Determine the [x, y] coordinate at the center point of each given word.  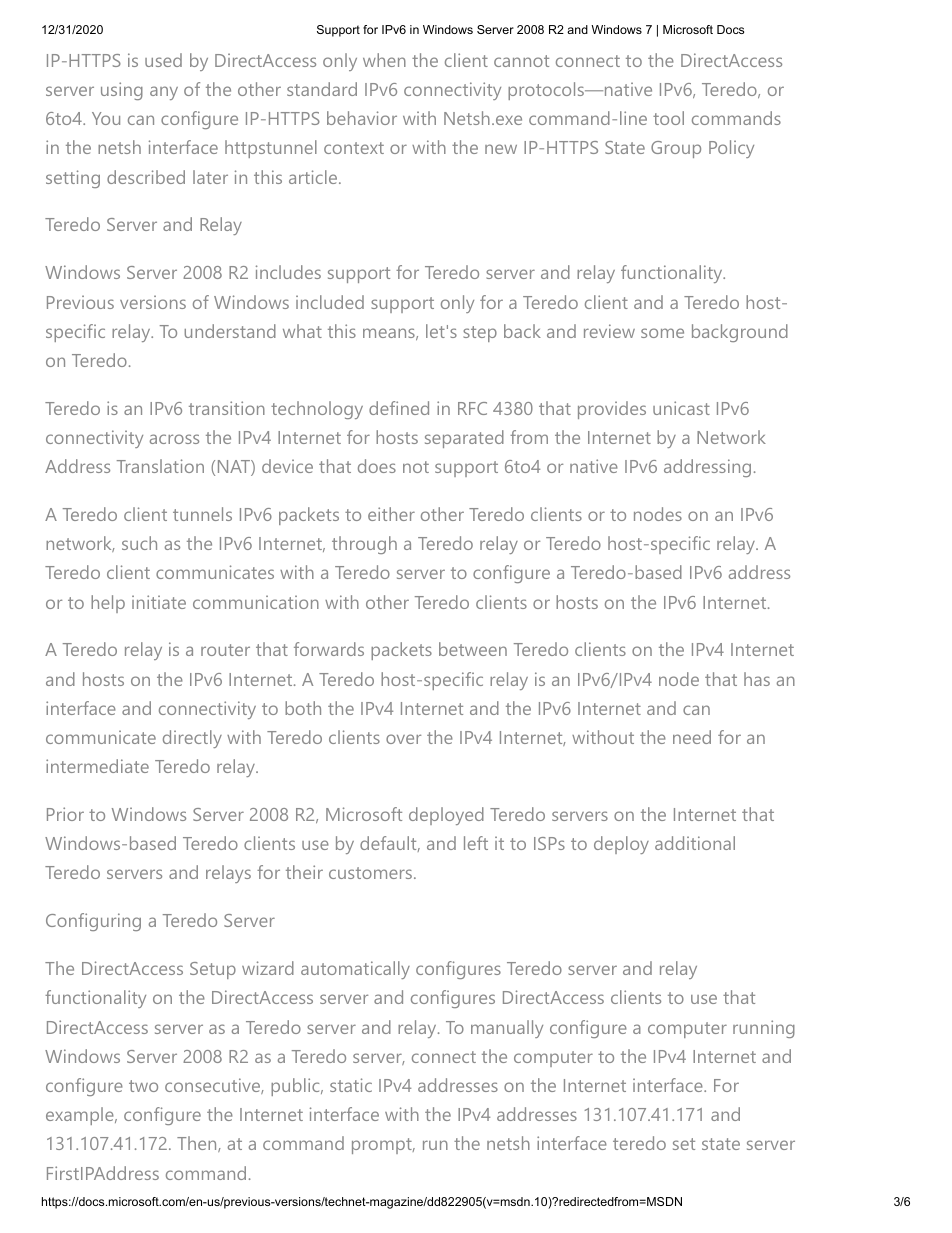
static [351, 1085]
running [764, 1029]
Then [198, 1144]
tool [668, 118]
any [164, 93]
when [384, 60]
